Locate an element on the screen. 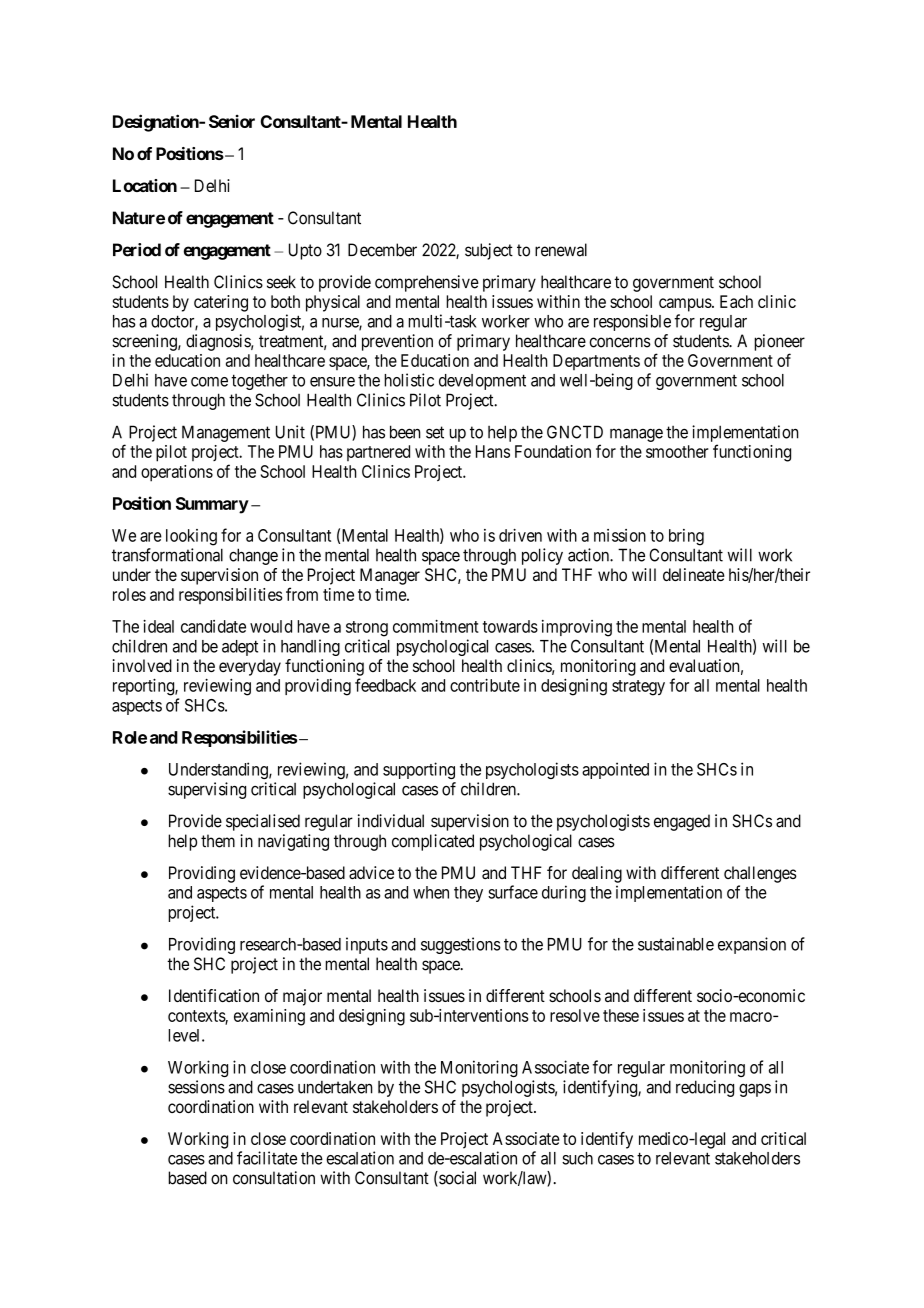 The image size is (924, 1308). reducing is located at coordinates (705, 1088).
